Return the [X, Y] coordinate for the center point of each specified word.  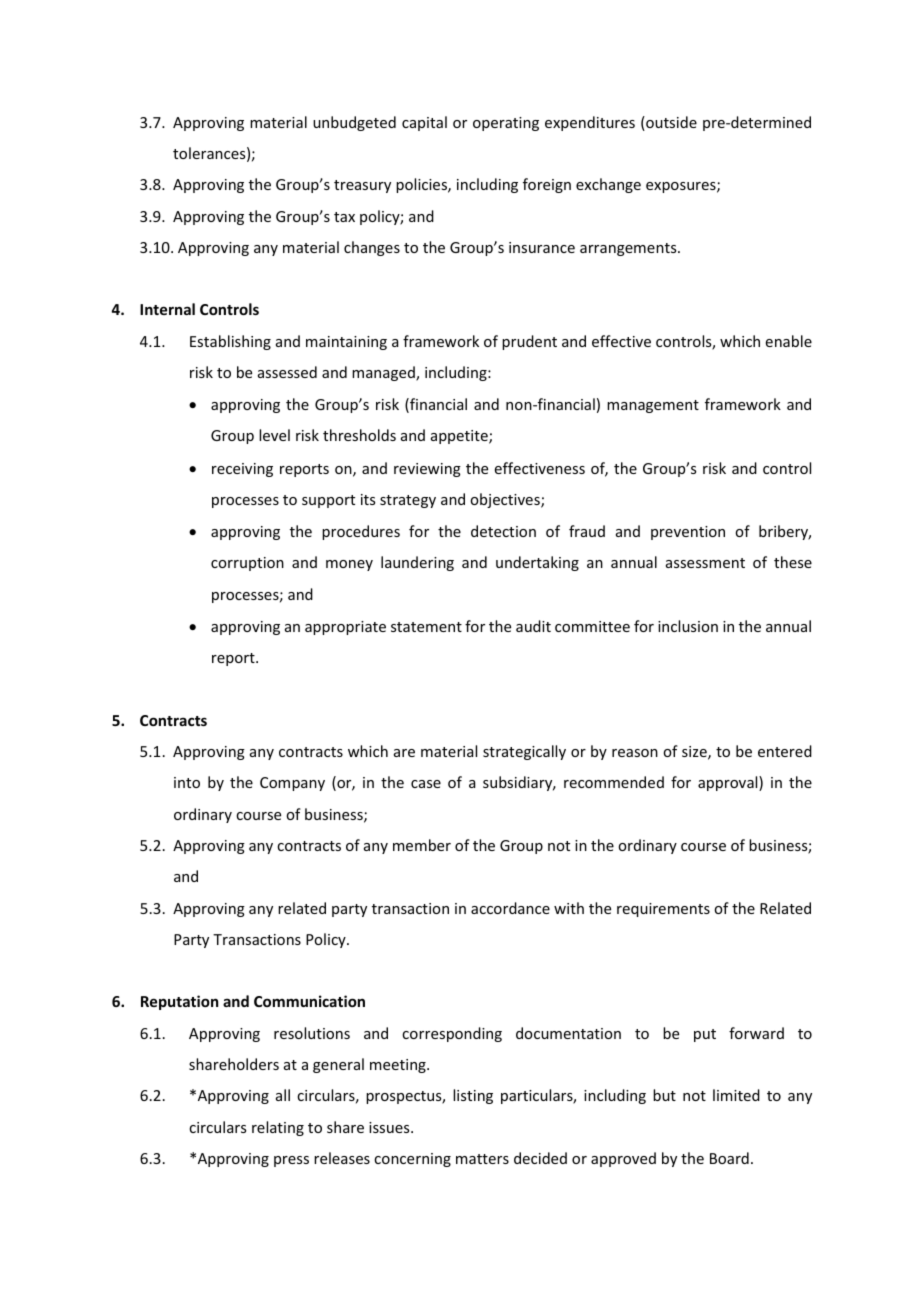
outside [670, 123]
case [426, 784]
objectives [506, 500]
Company [292, 784]
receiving [242, 470]
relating [278, 1128]
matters [482, 1159]
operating [506, 124]
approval [729, 783]
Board [729, 1158]
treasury [362, 186]
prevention [688, 533]
